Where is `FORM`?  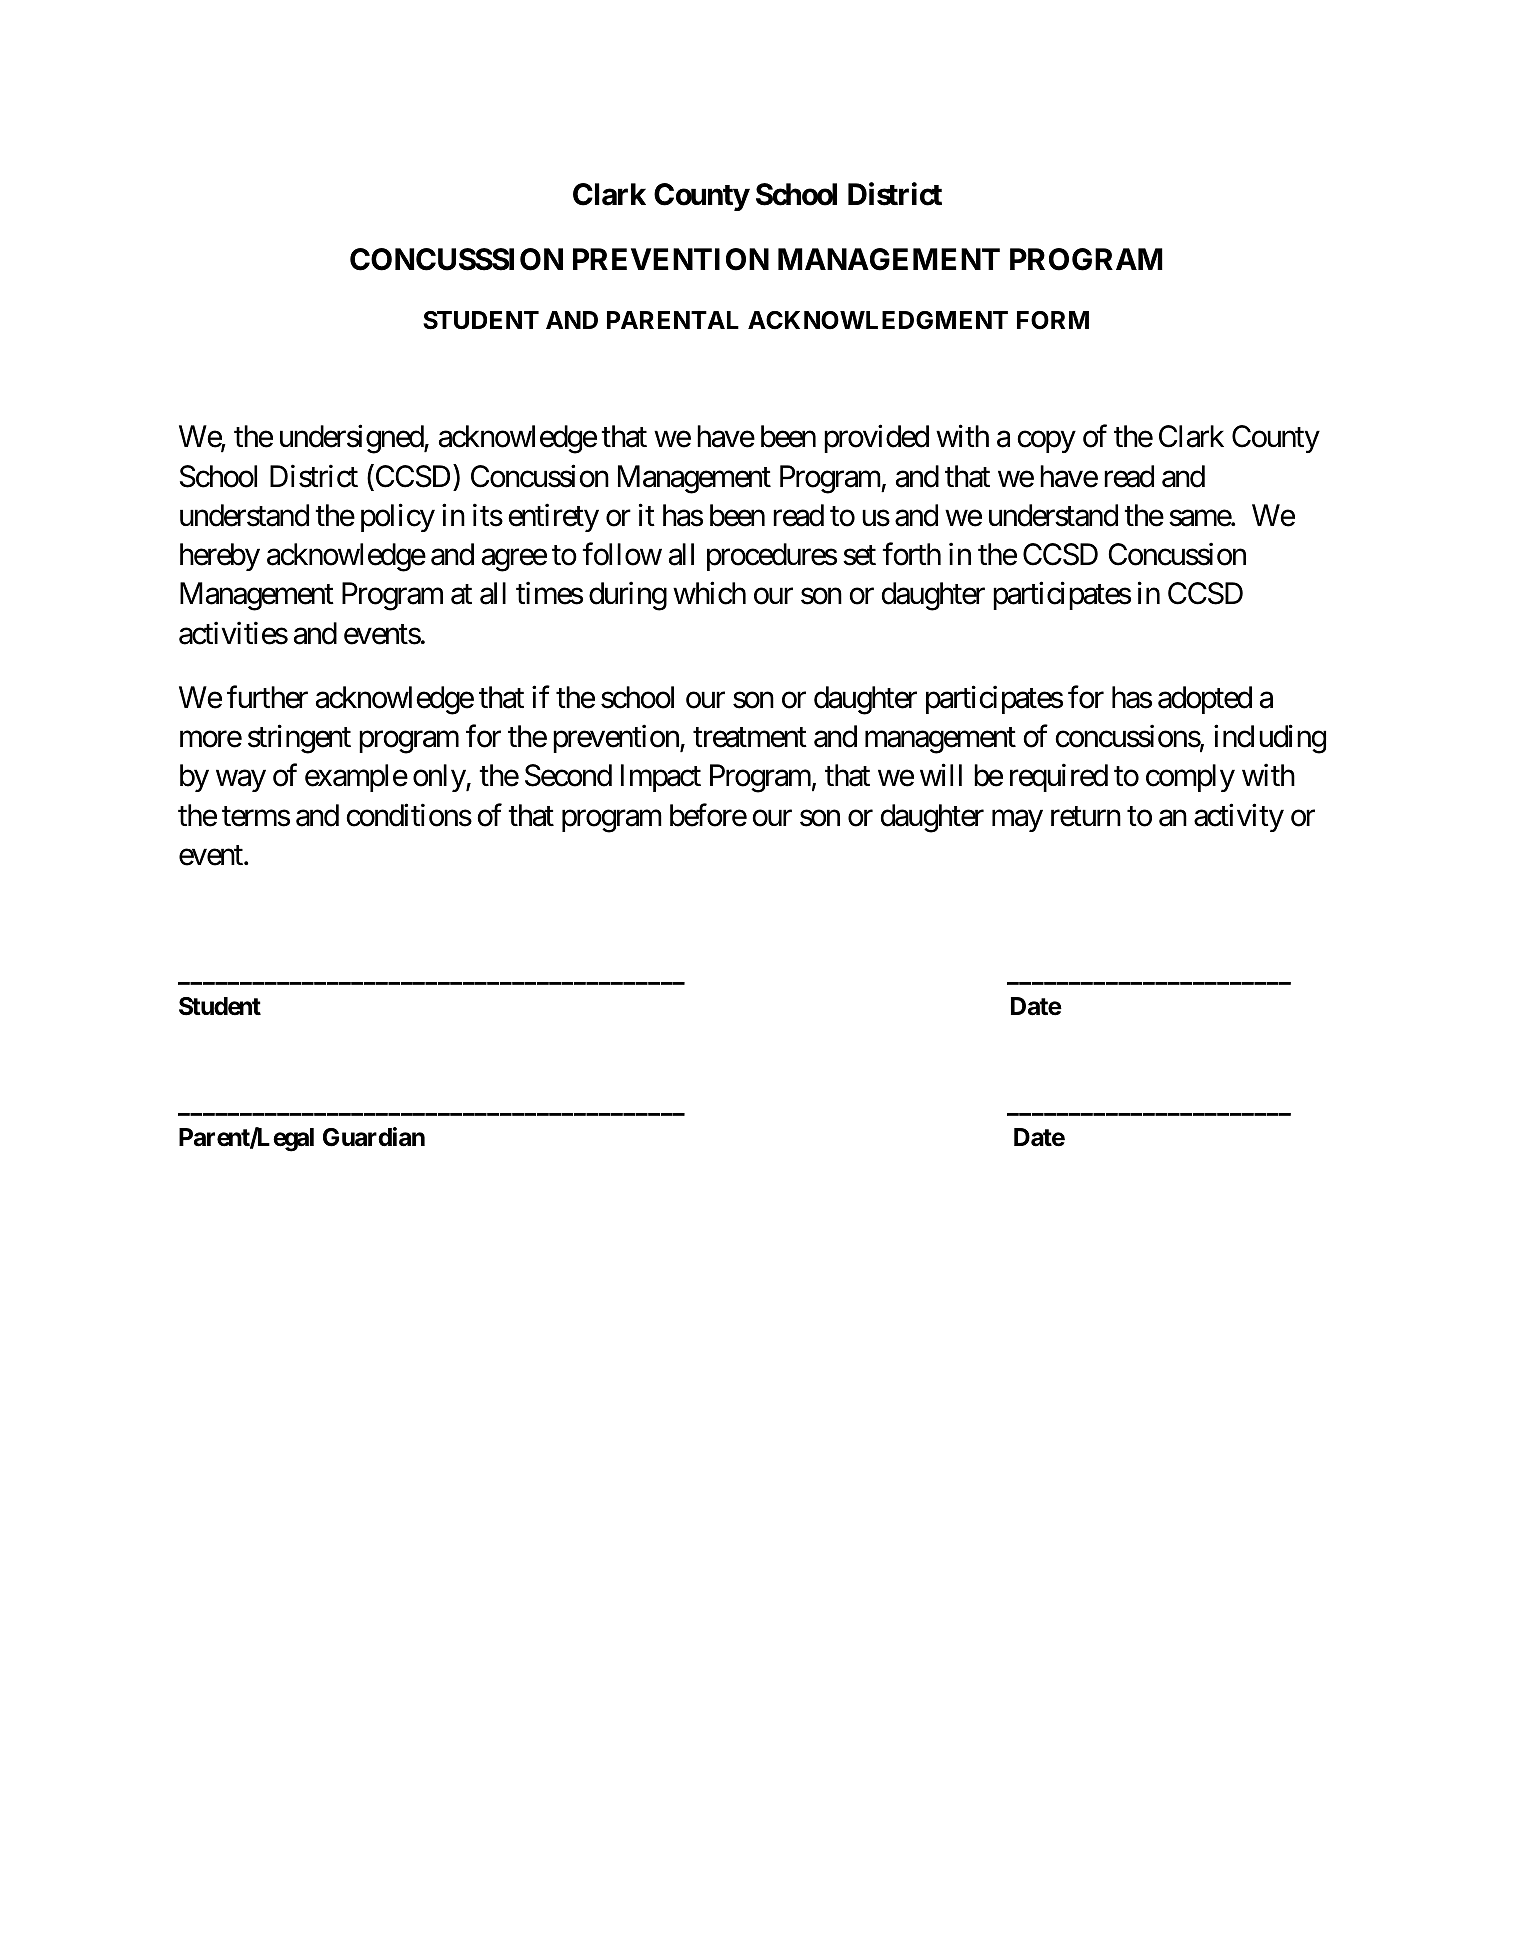
FORM is located at coordinates (1053, 320).
